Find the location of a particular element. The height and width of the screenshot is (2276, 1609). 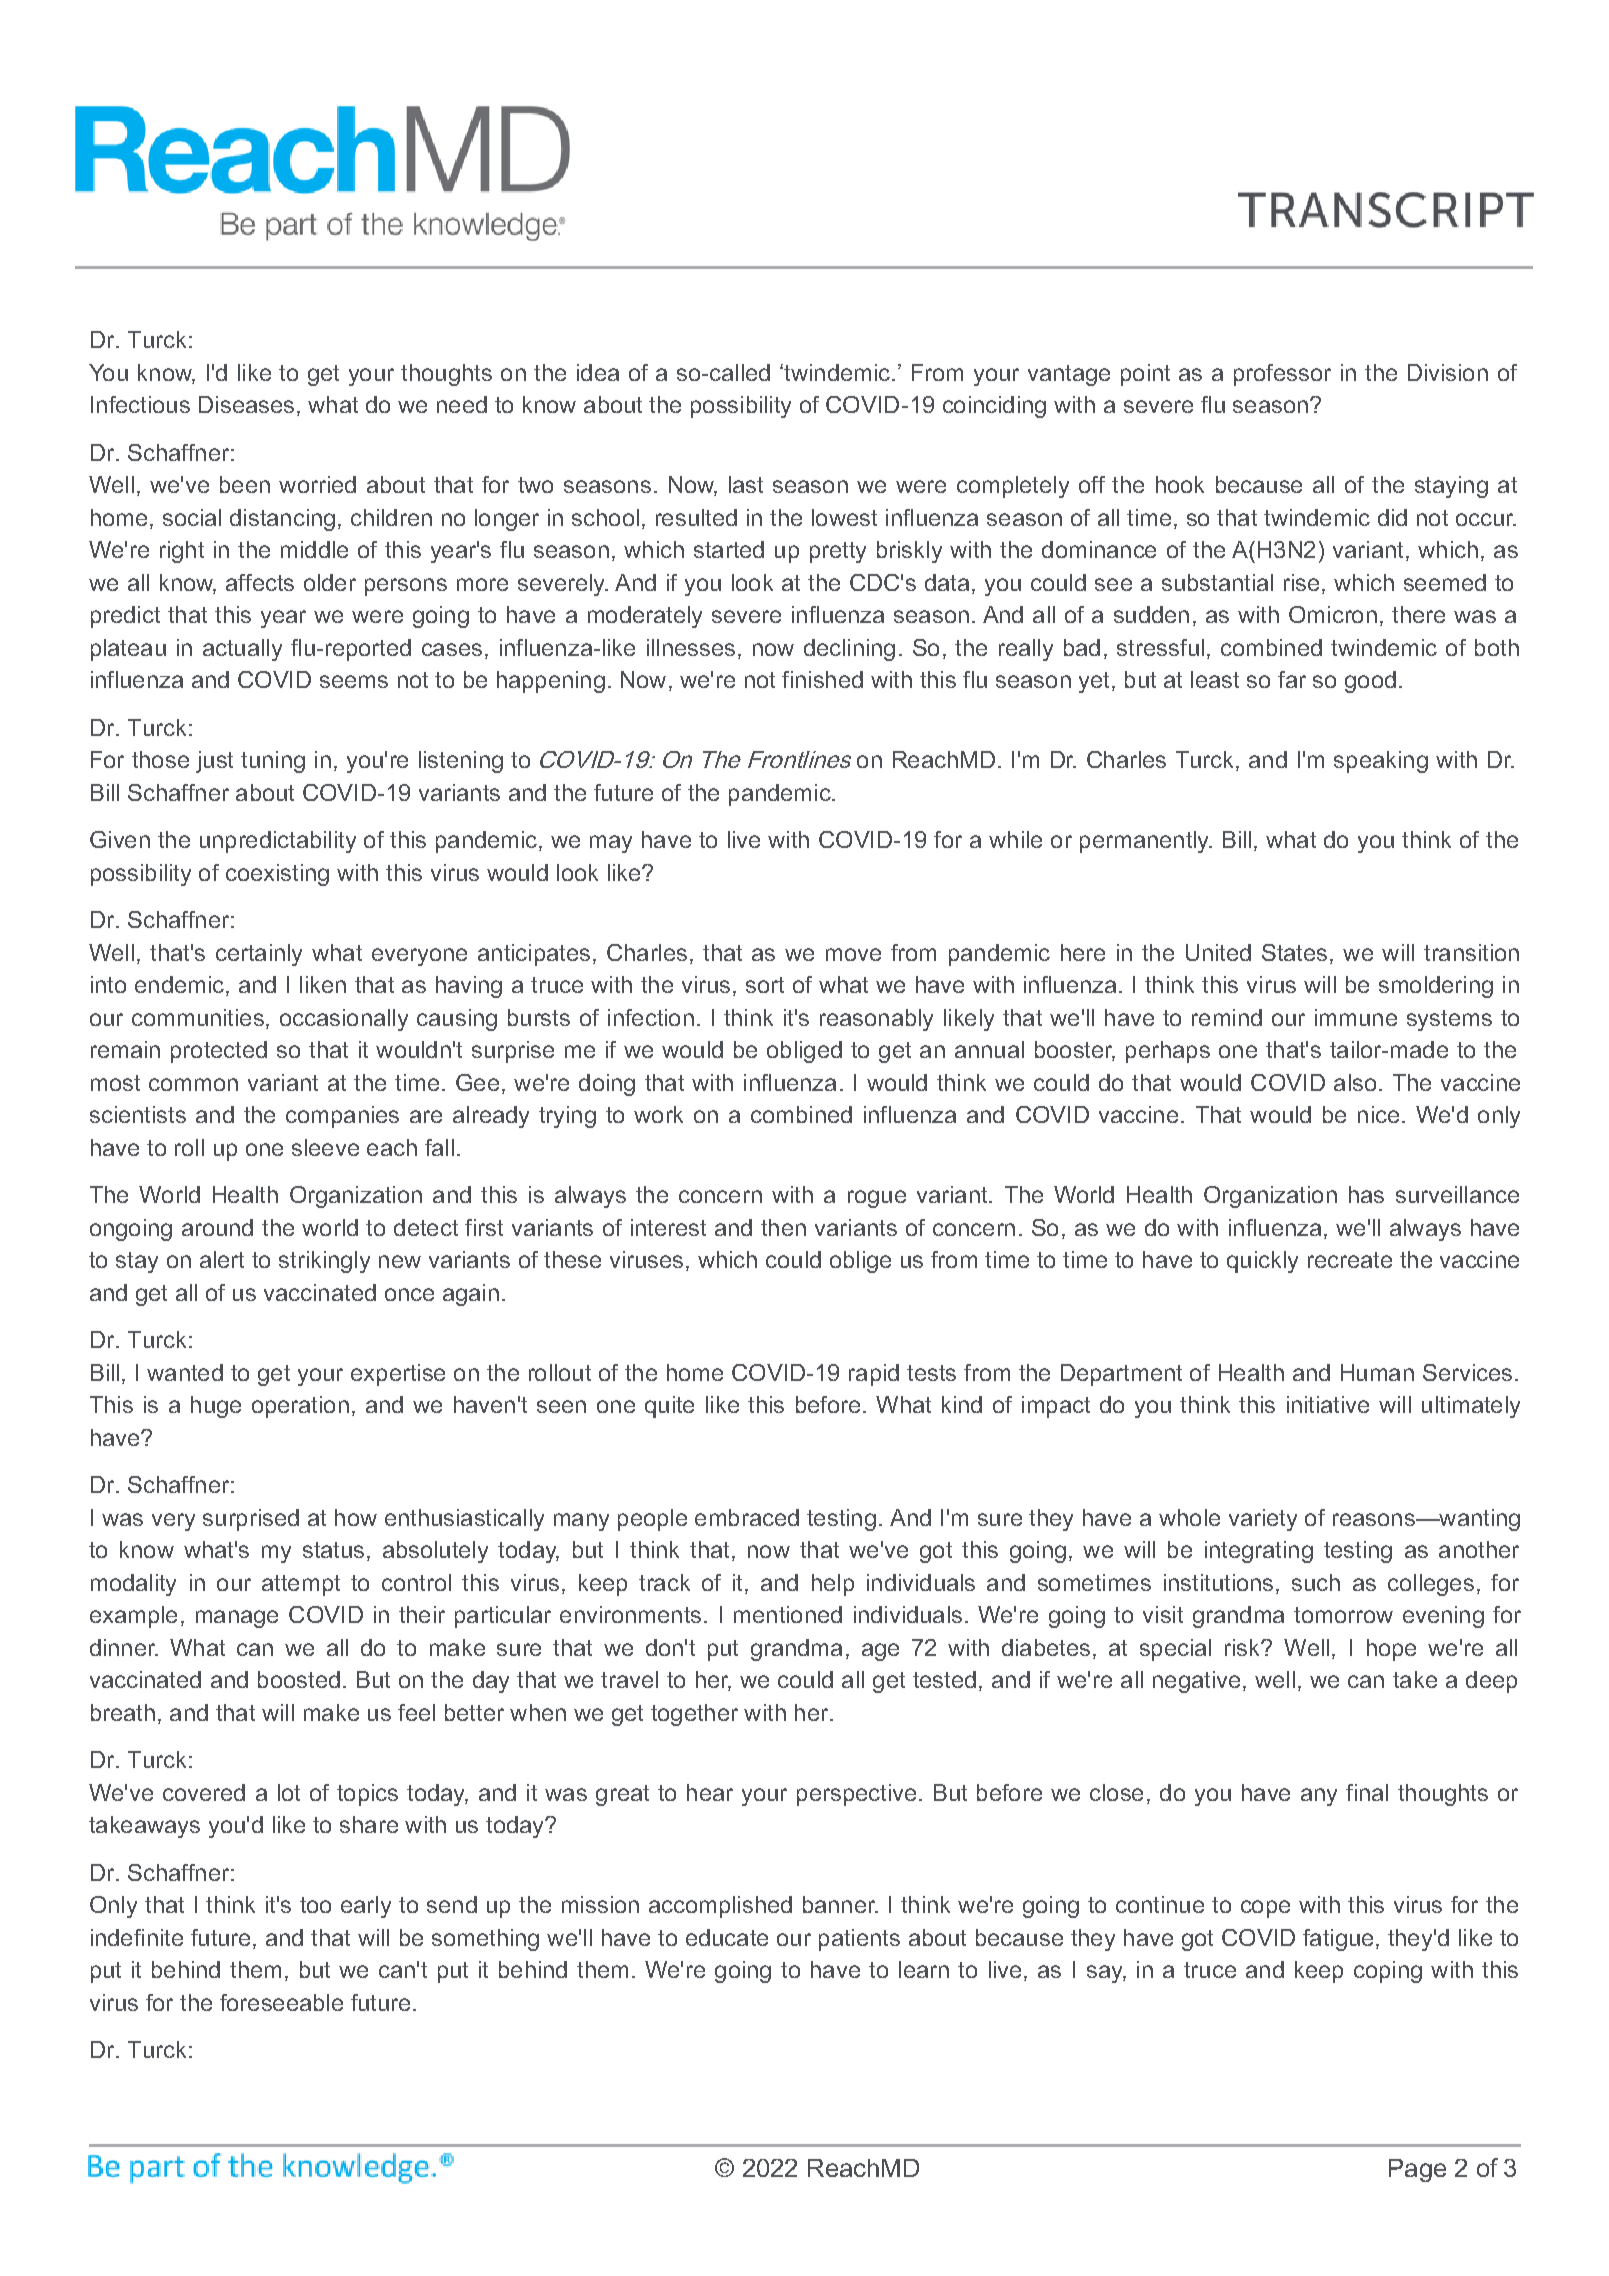

foreseeable is located at coordinates (281, 2002).
